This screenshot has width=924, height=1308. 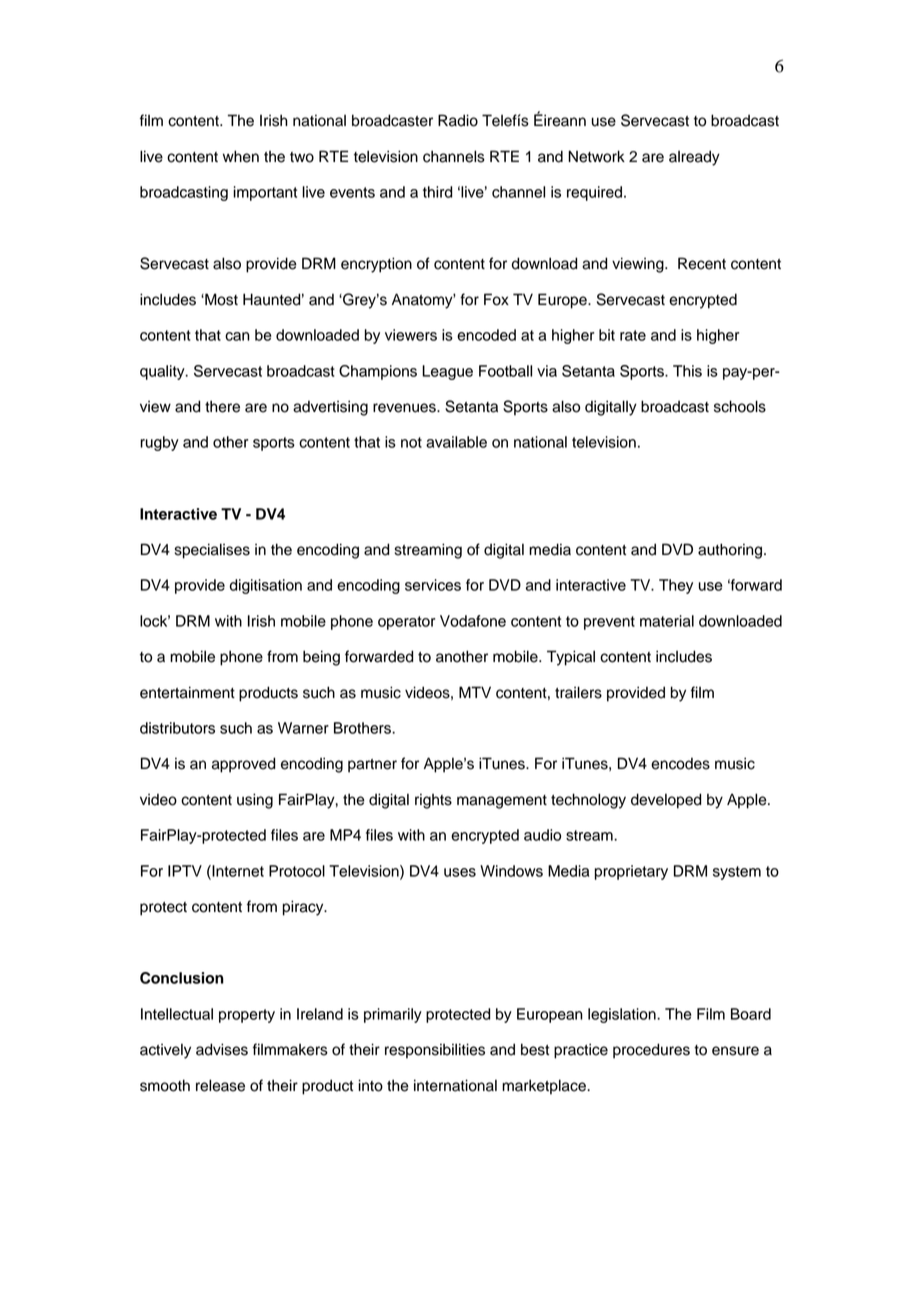 I want to click on advises, so click(x=222, y=1049).
